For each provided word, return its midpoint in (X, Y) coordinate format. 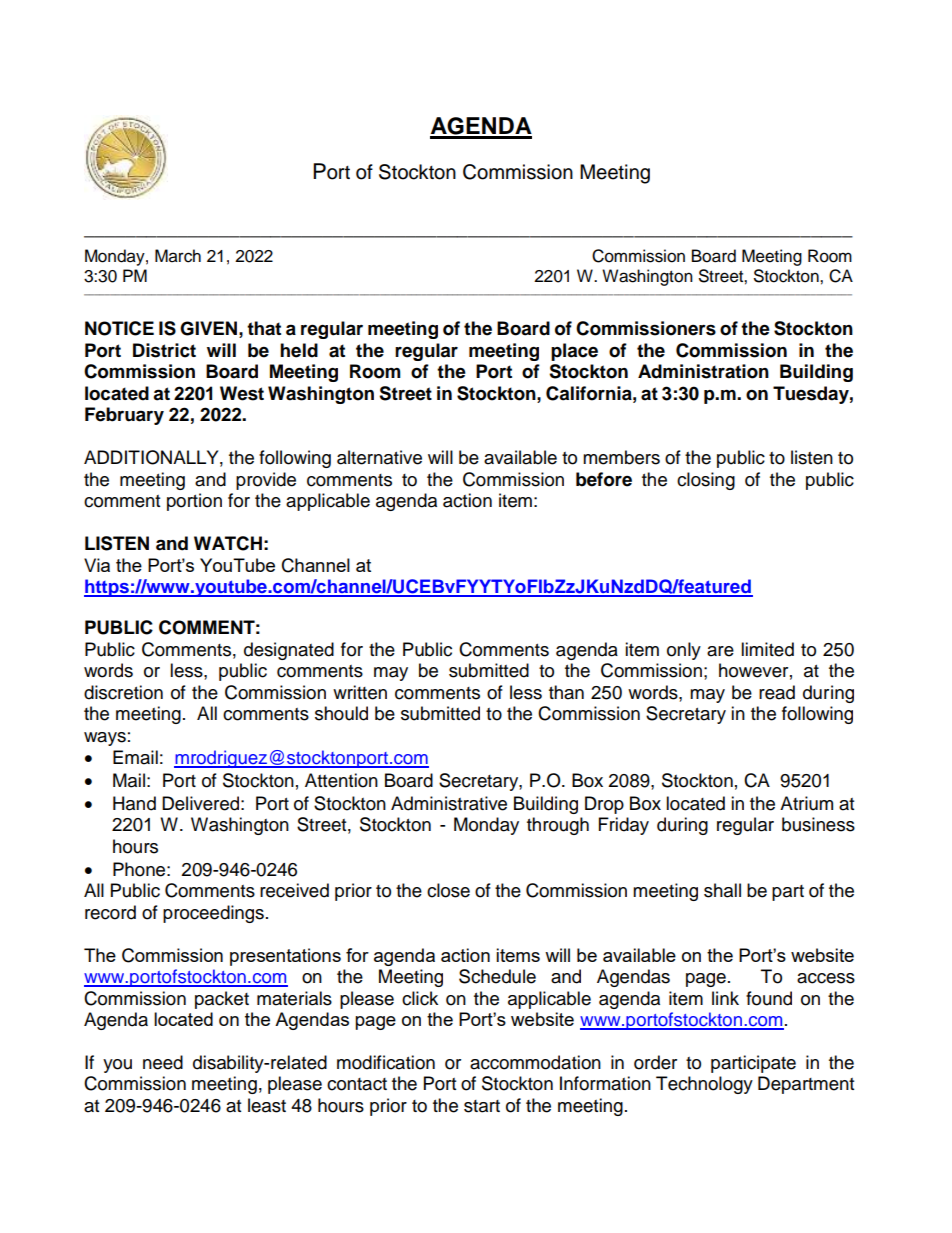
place (574, 352)
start (482, 1106)
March (178, 256)
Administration (703, 371)
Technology (704, 1085)
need (163, 1062)
